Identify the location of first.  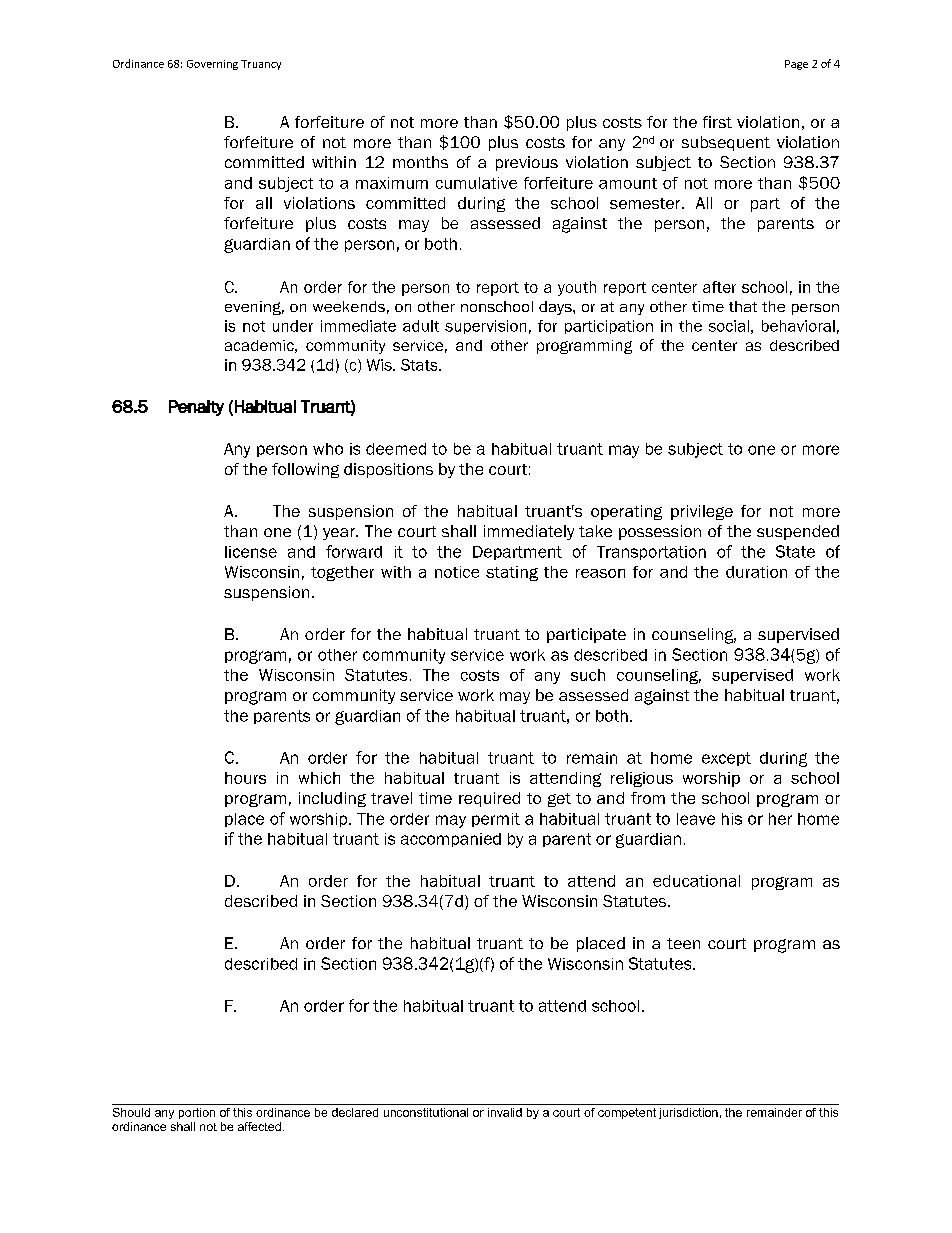
(717, 122).
